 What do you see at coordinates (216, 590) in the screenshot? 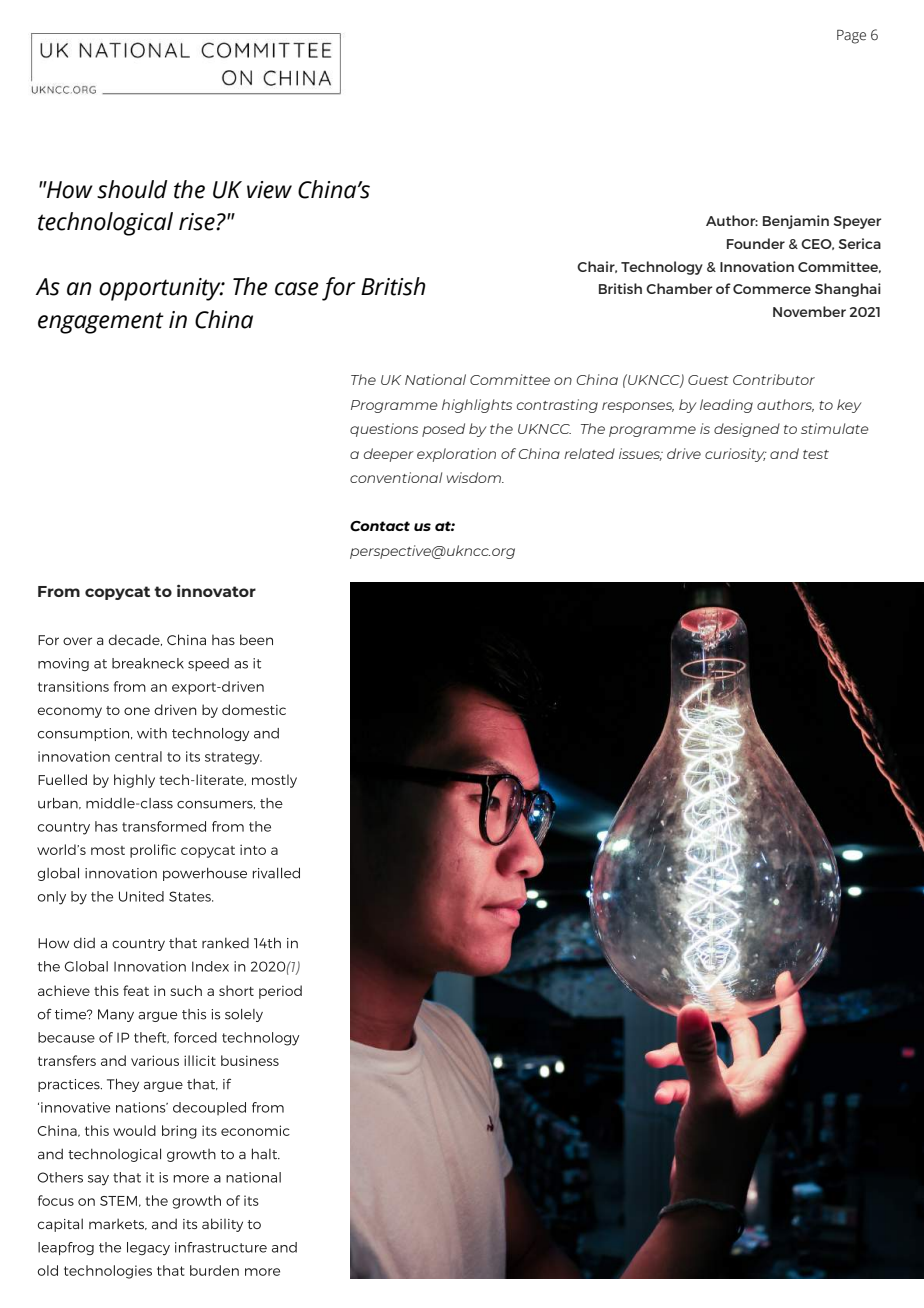
I see `innovator` at bounding box center [216, 590].
